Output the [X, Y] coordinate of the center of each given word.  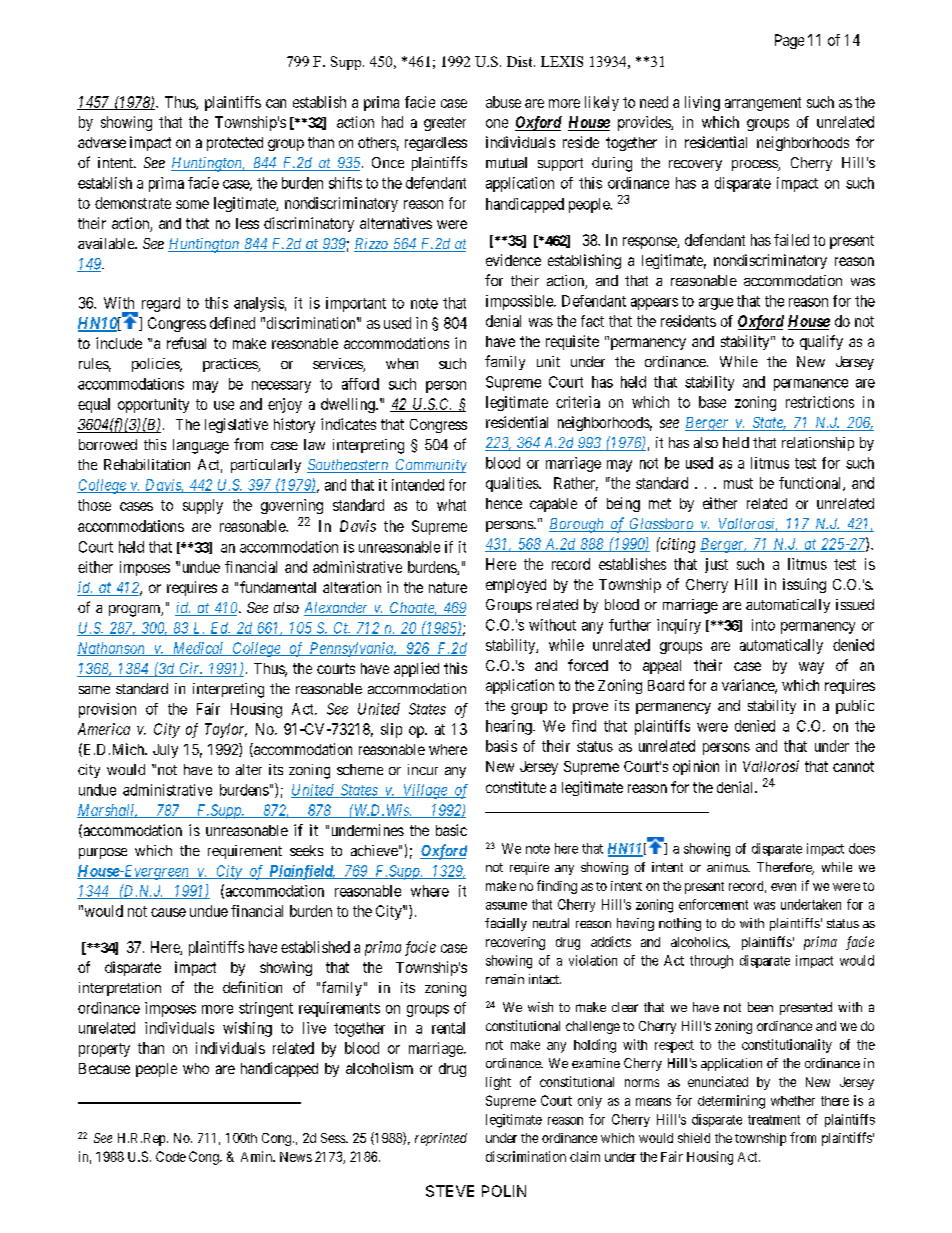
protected [235, 144]
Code [171, 1156]
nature [448, 587]
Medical [198, 649]
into [763, 625]
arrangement [763, 104]
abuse [503, 102]
